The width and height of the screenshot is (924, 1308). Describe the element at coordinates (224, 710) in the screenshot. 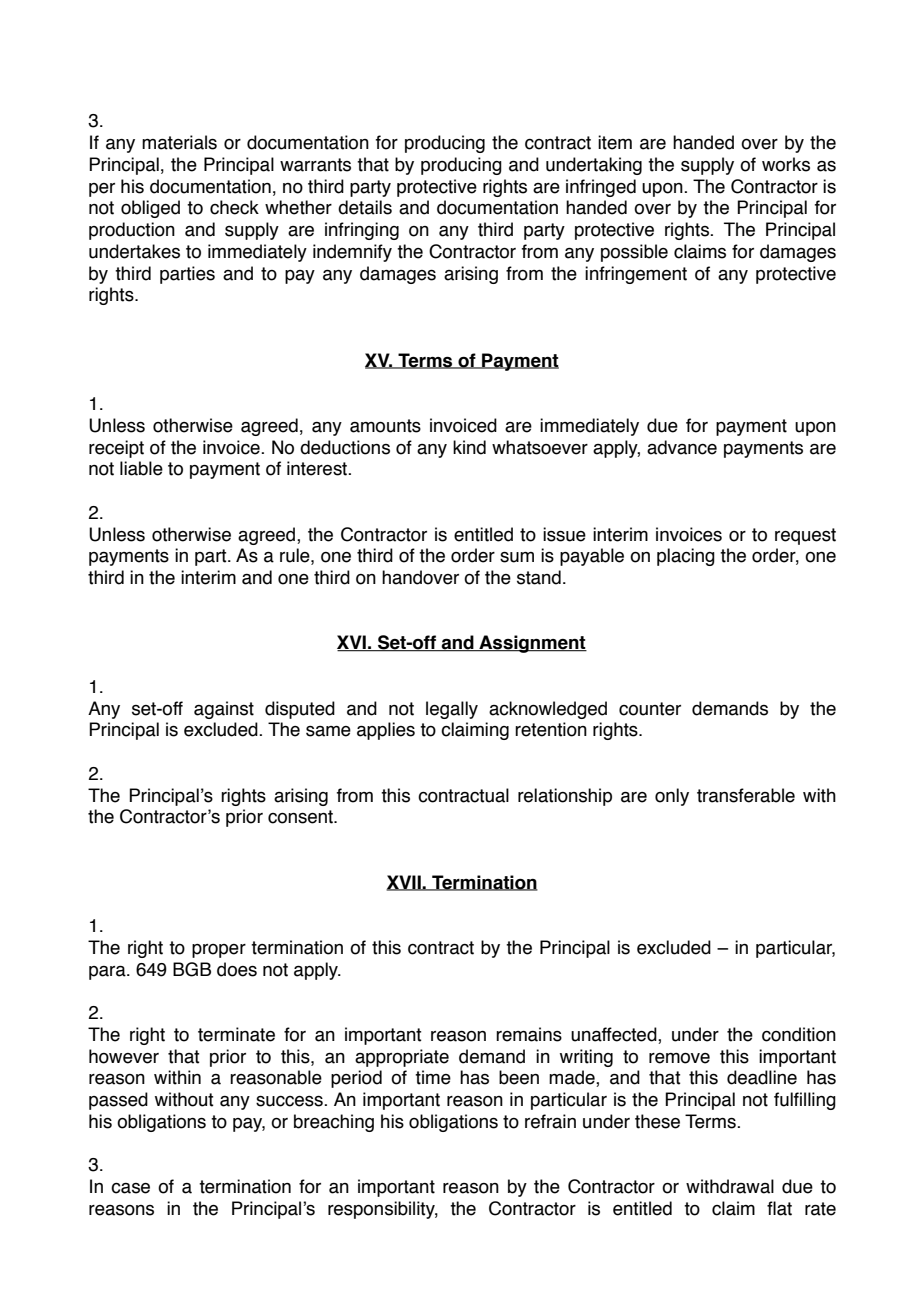

I see `against` at that location.
